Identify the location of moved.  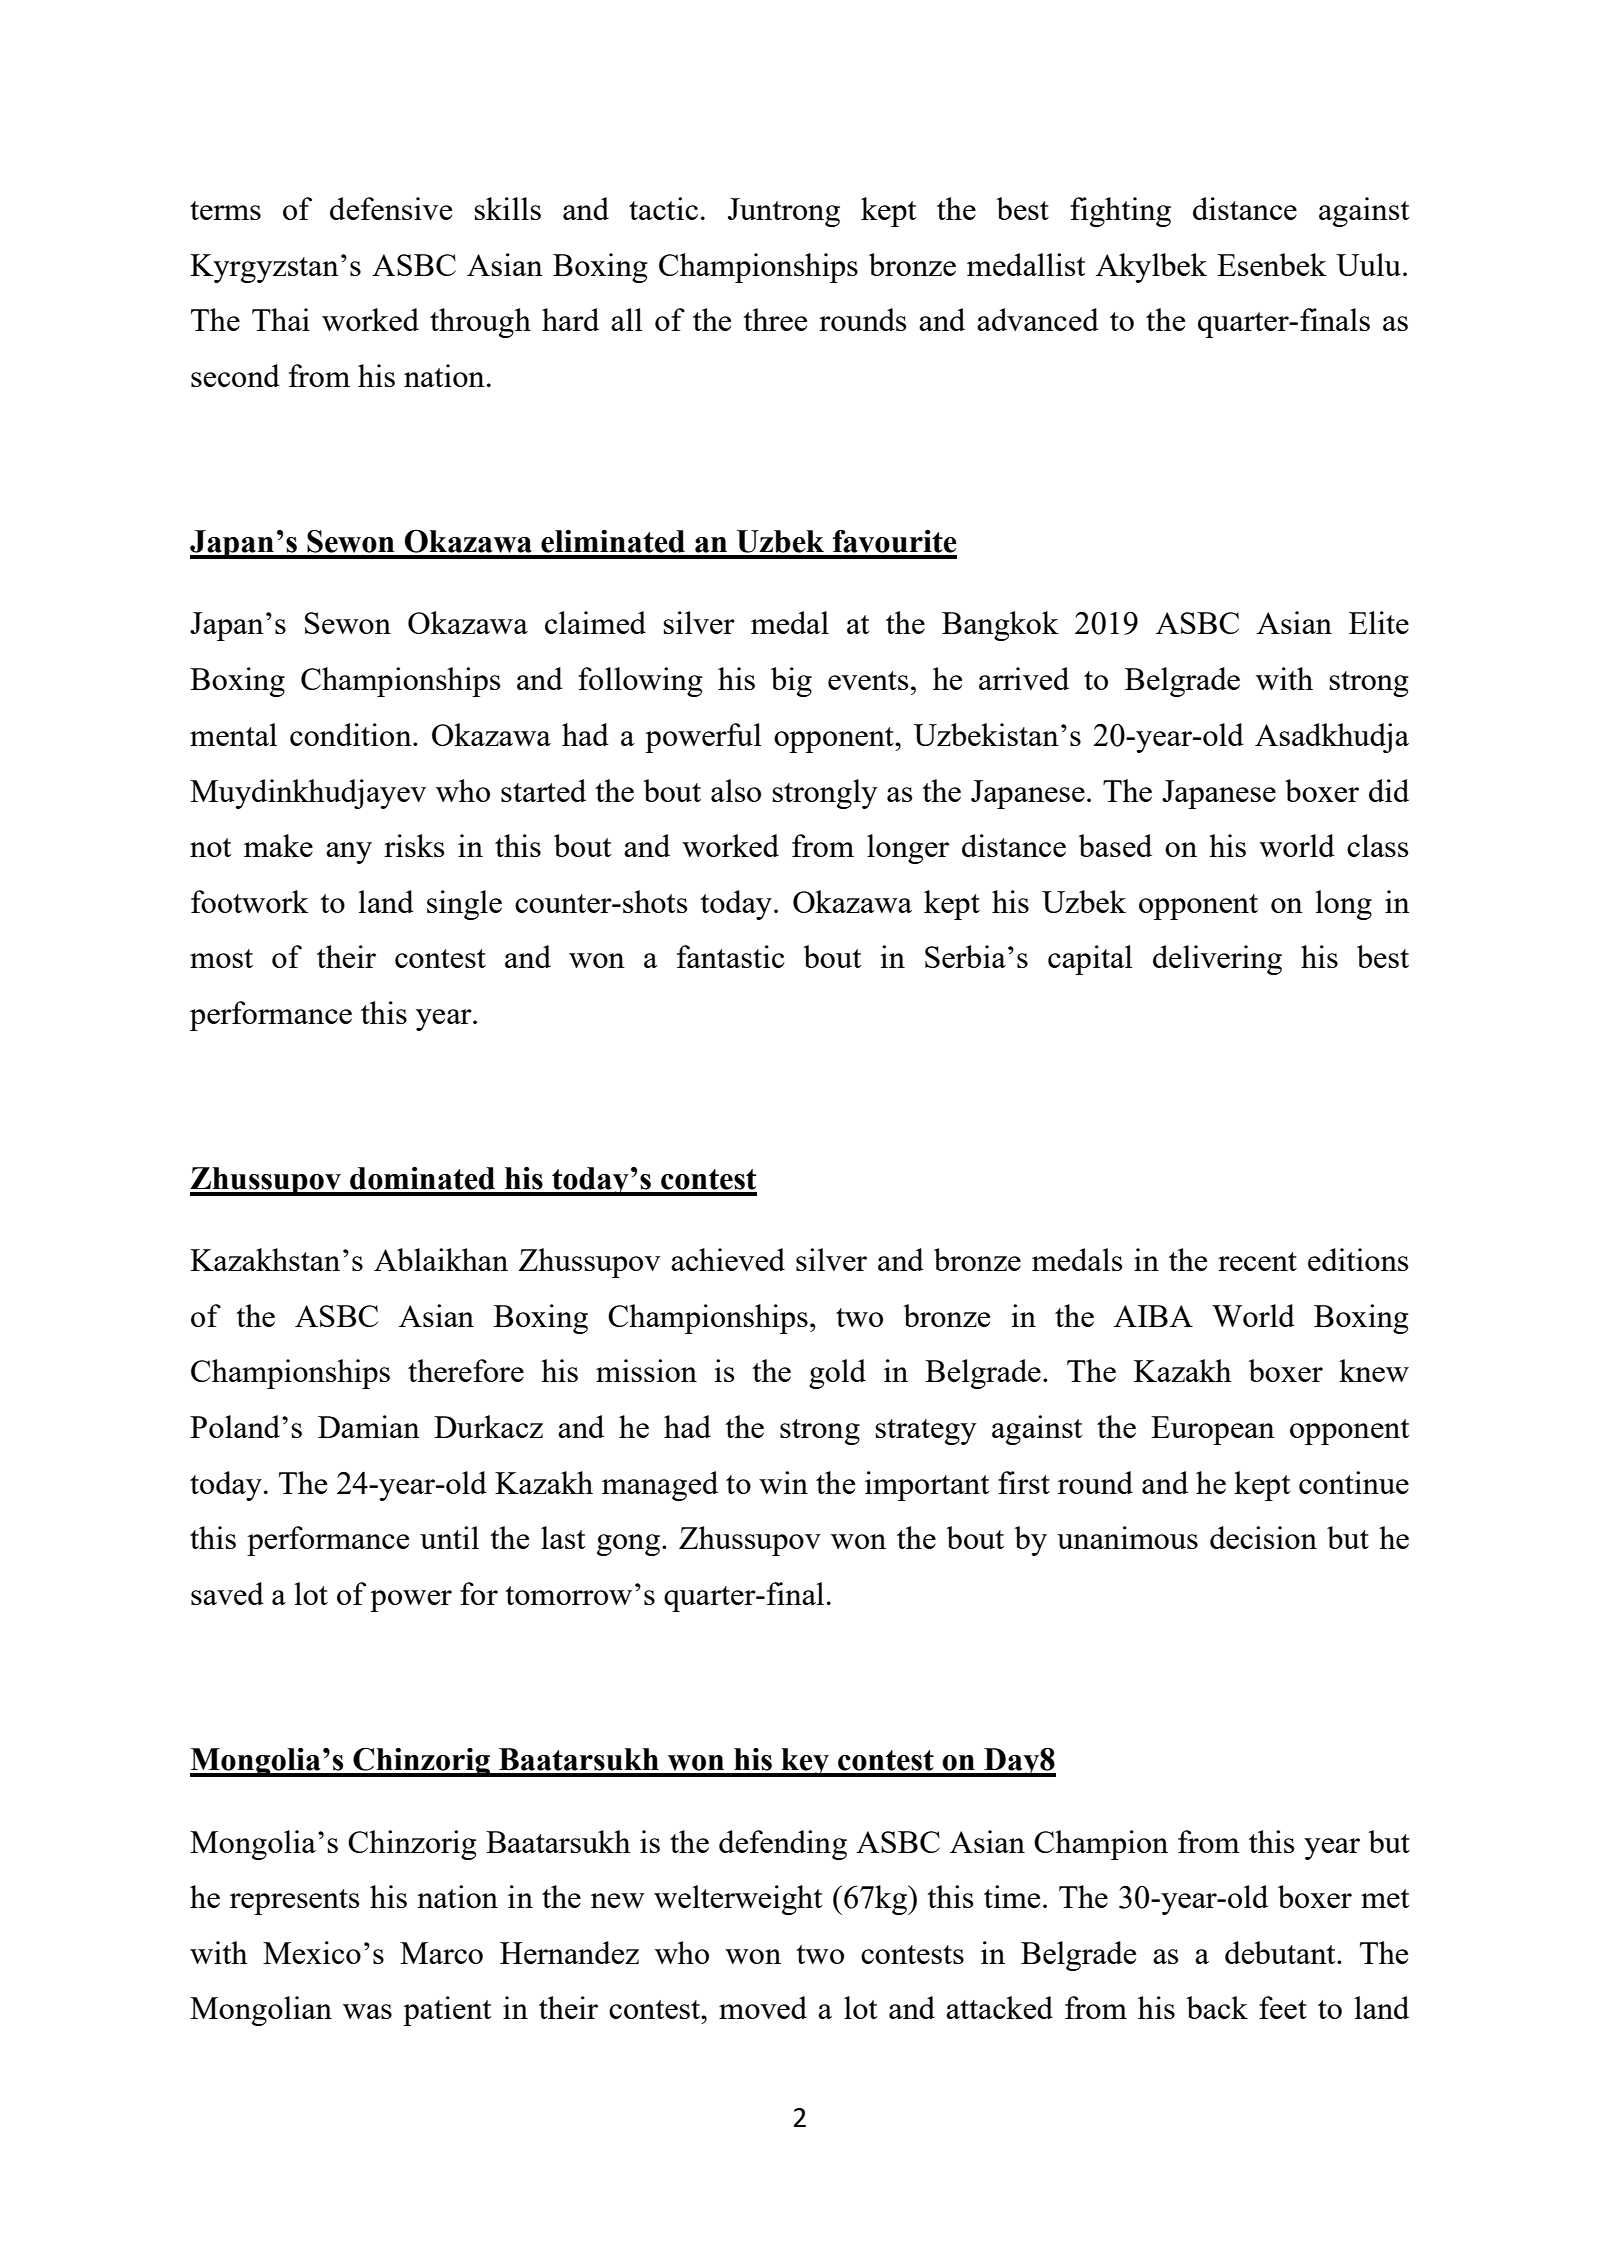
(763, 2007).
